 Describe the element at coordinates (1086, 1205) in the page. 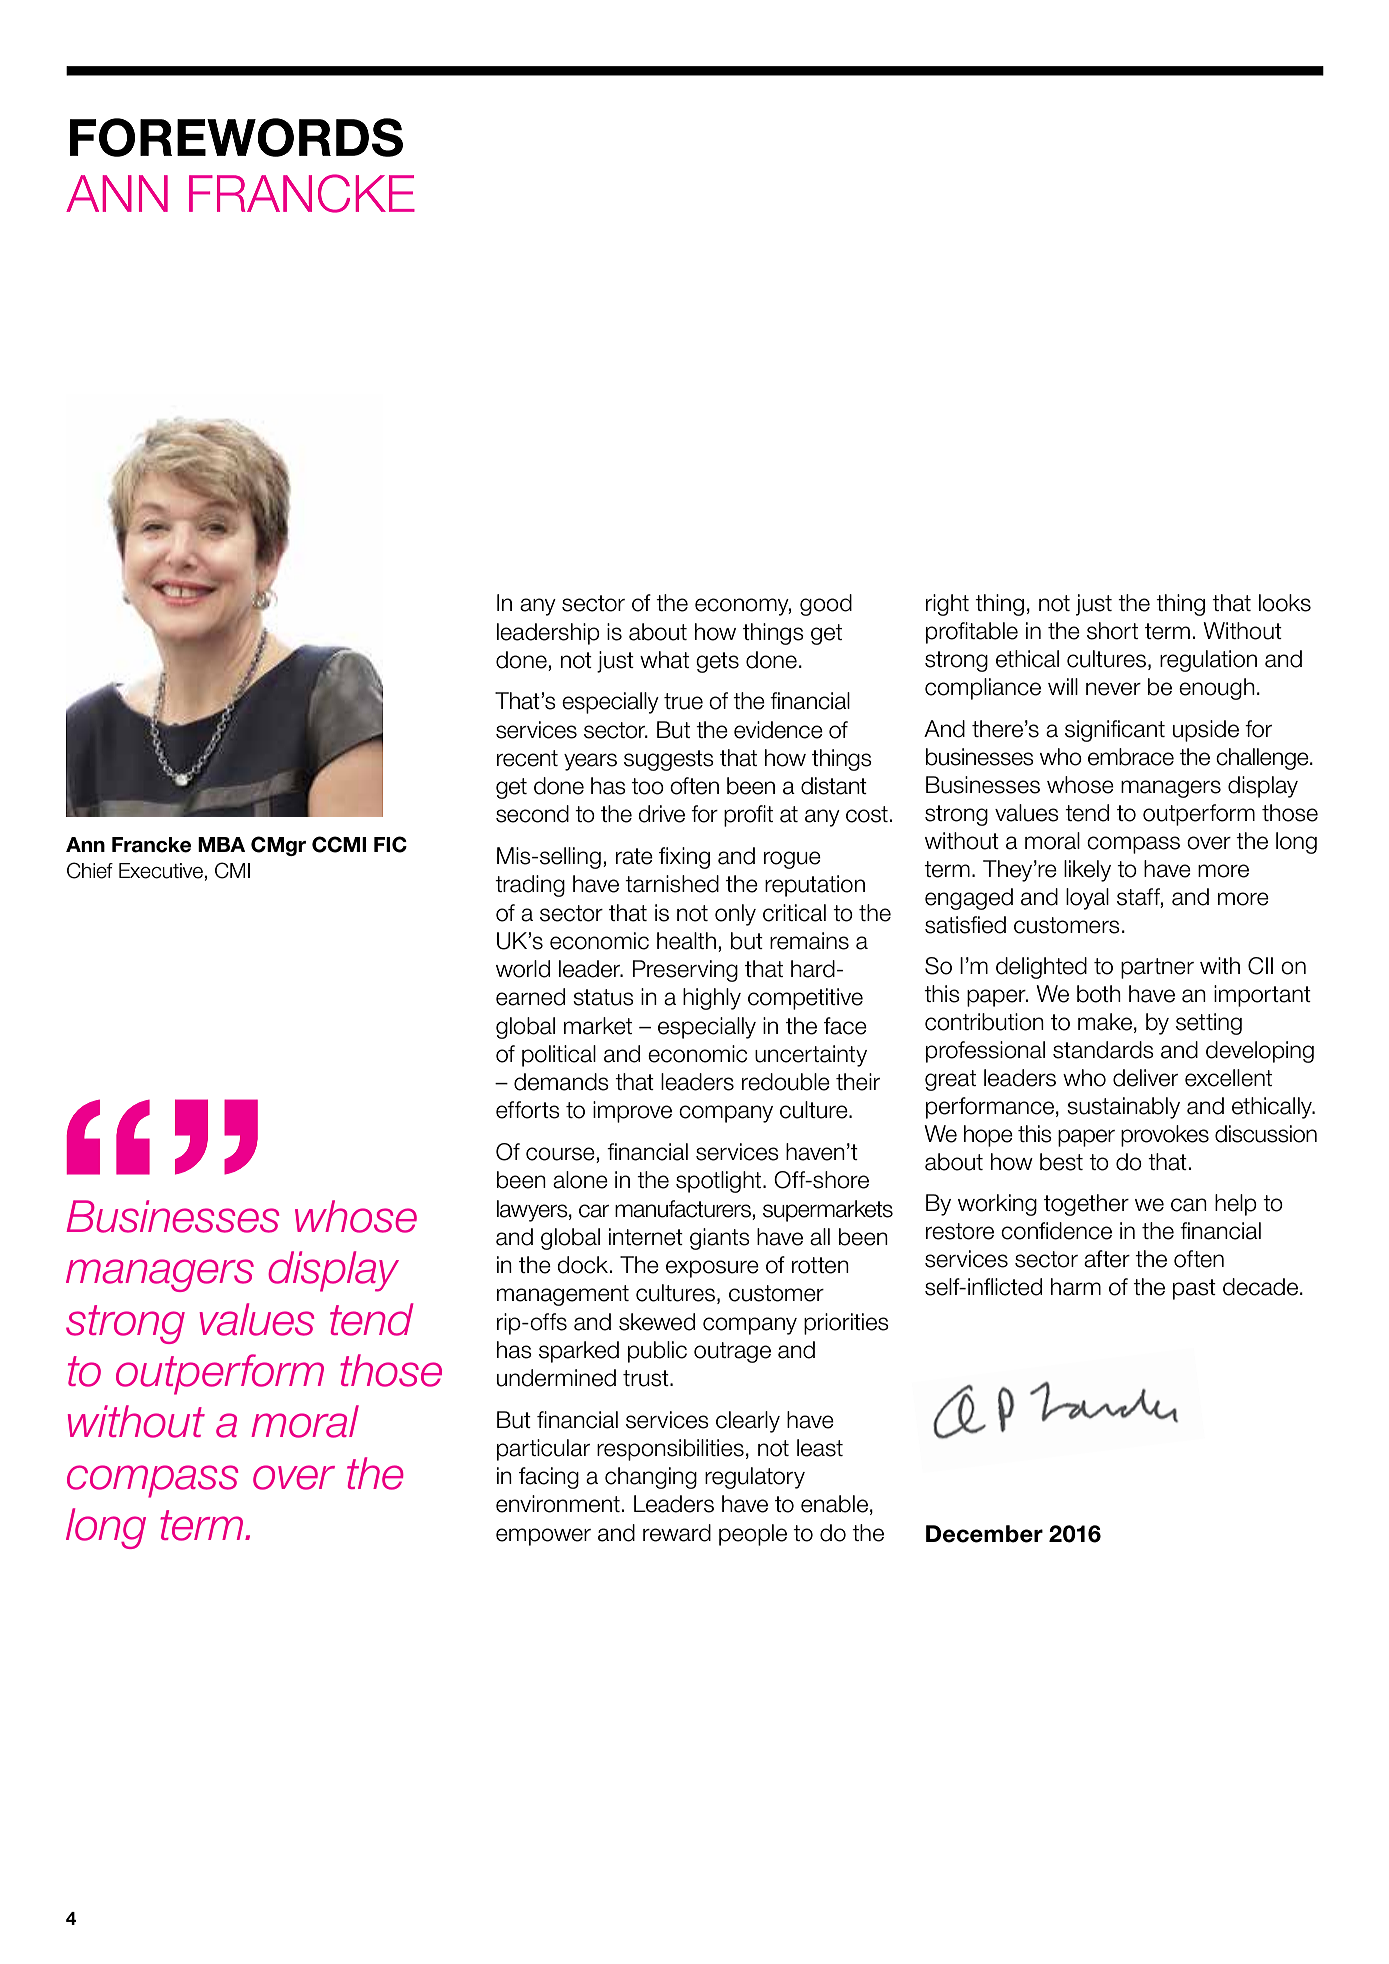

I see `together` at that location.
